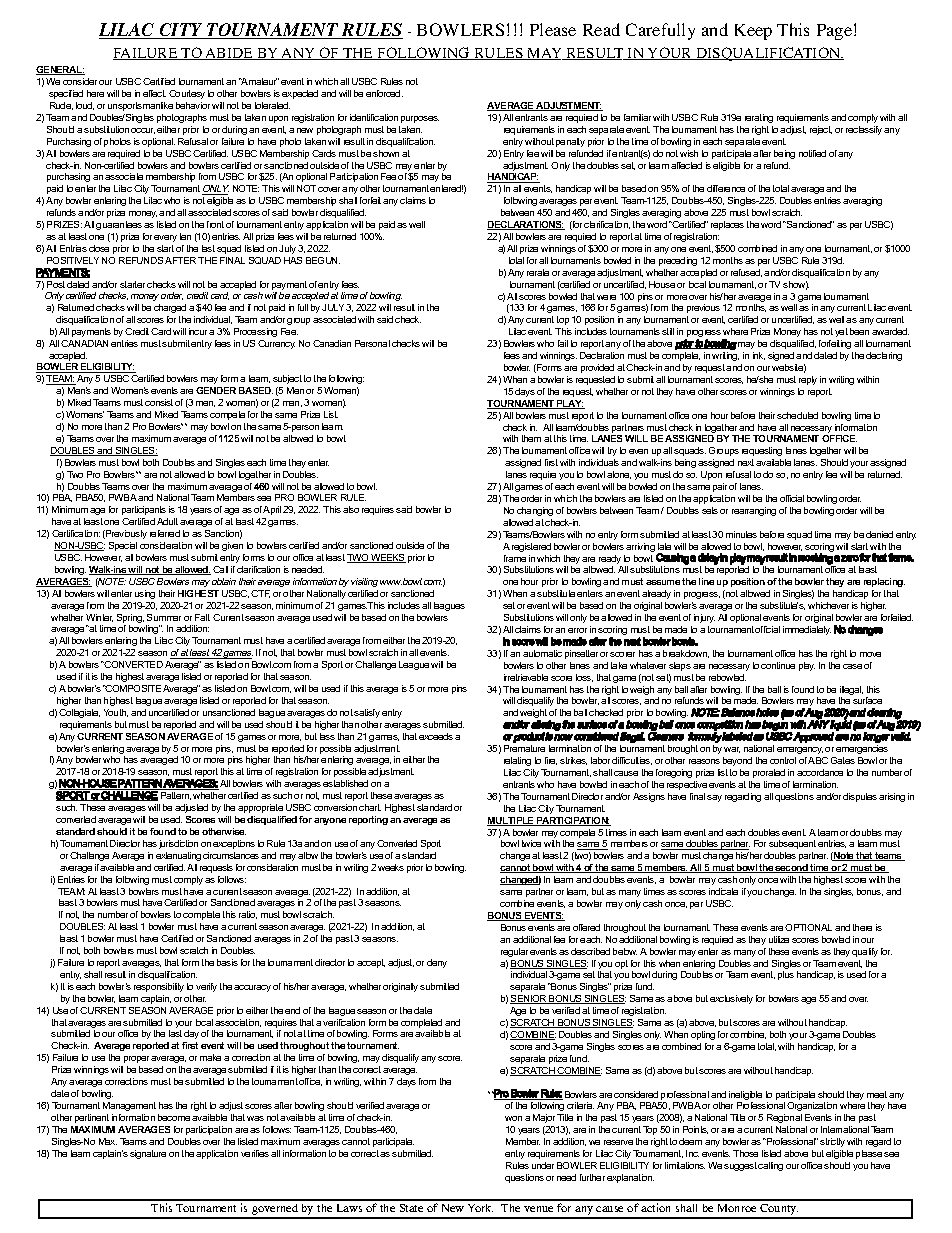 This document has height=1233, width=952. I want to click on signature, so click(148, 1154).
